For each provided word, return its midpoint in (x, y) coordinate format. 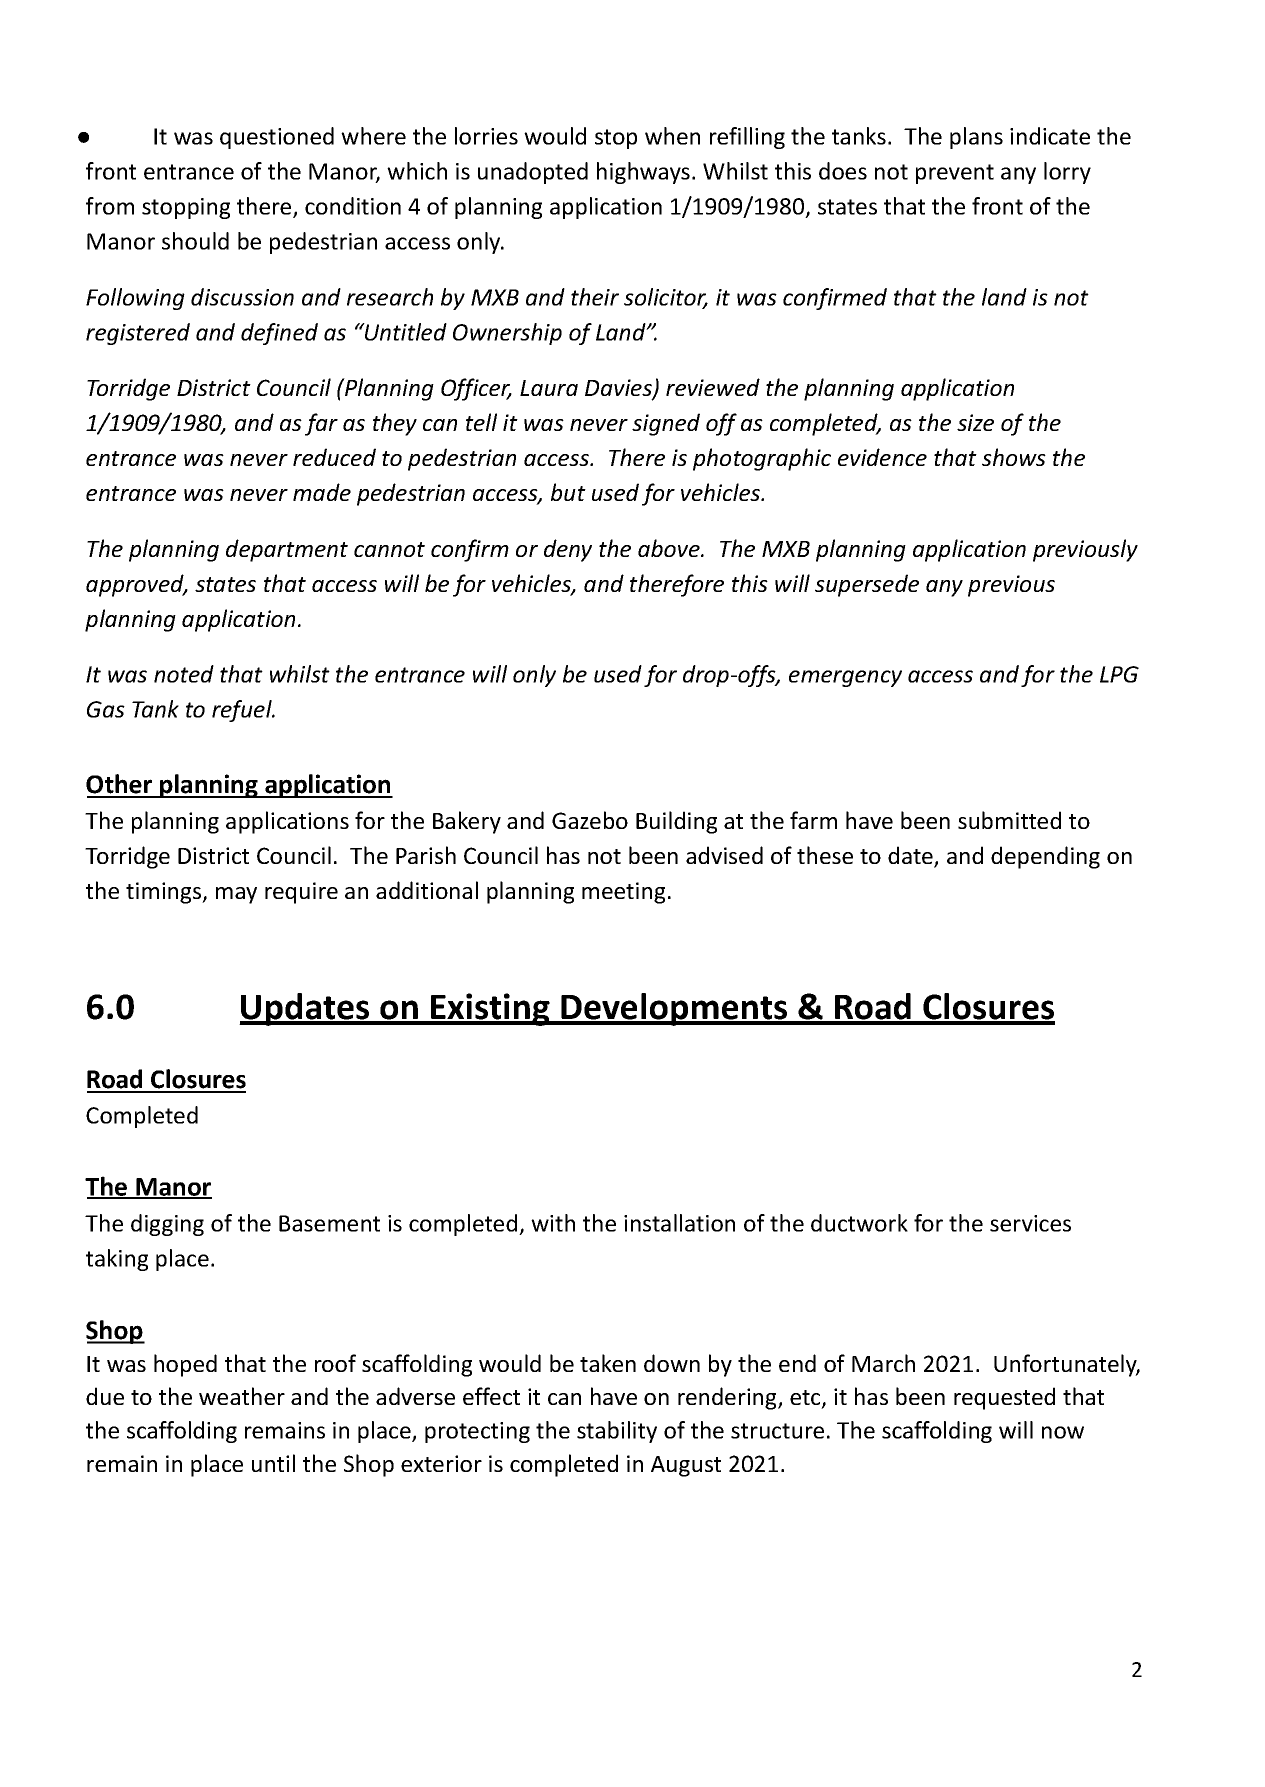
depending (1045, 857)
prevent (955, 174)
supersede (867, 585)
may (236, 895)
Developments (674, 1009)
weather (242, 1396)
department (287, 550)
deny (568, 550)
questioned (277, 138)
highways (643, 173)
